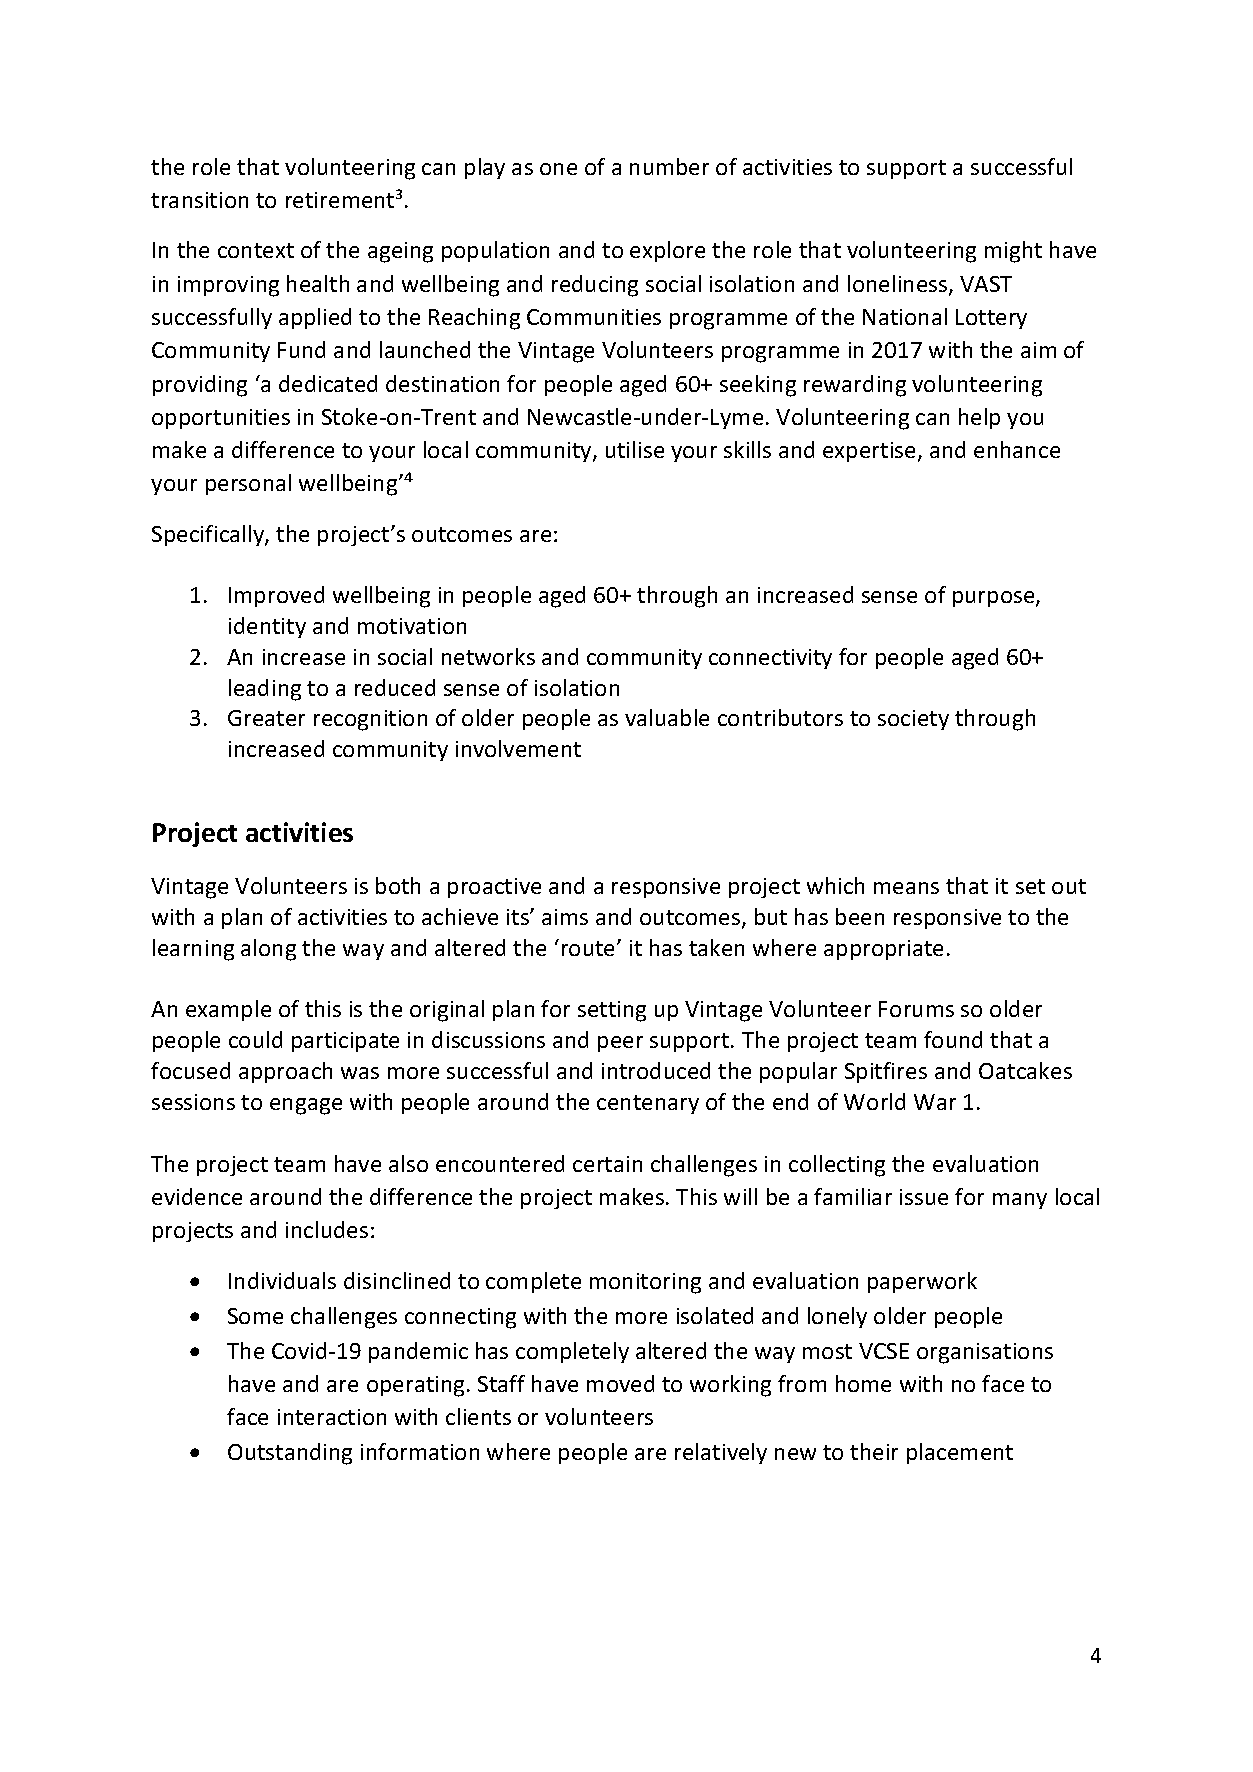 The height and width of the screenshot is (1772, 1253). I want to click on moved, so click(620, 1383).
